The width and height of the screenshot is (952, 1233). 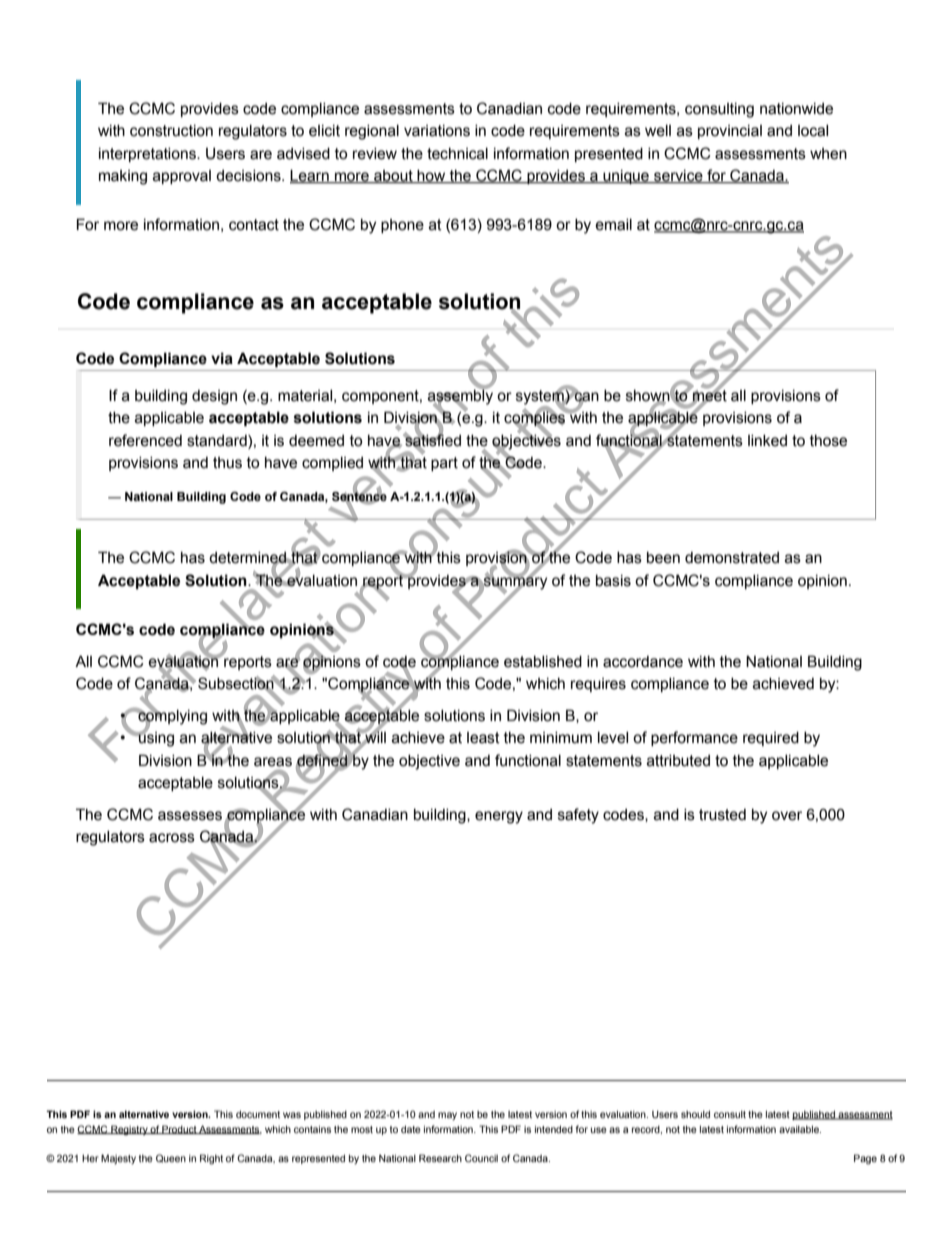 I want to click on local, so click(x=813, y=131).
